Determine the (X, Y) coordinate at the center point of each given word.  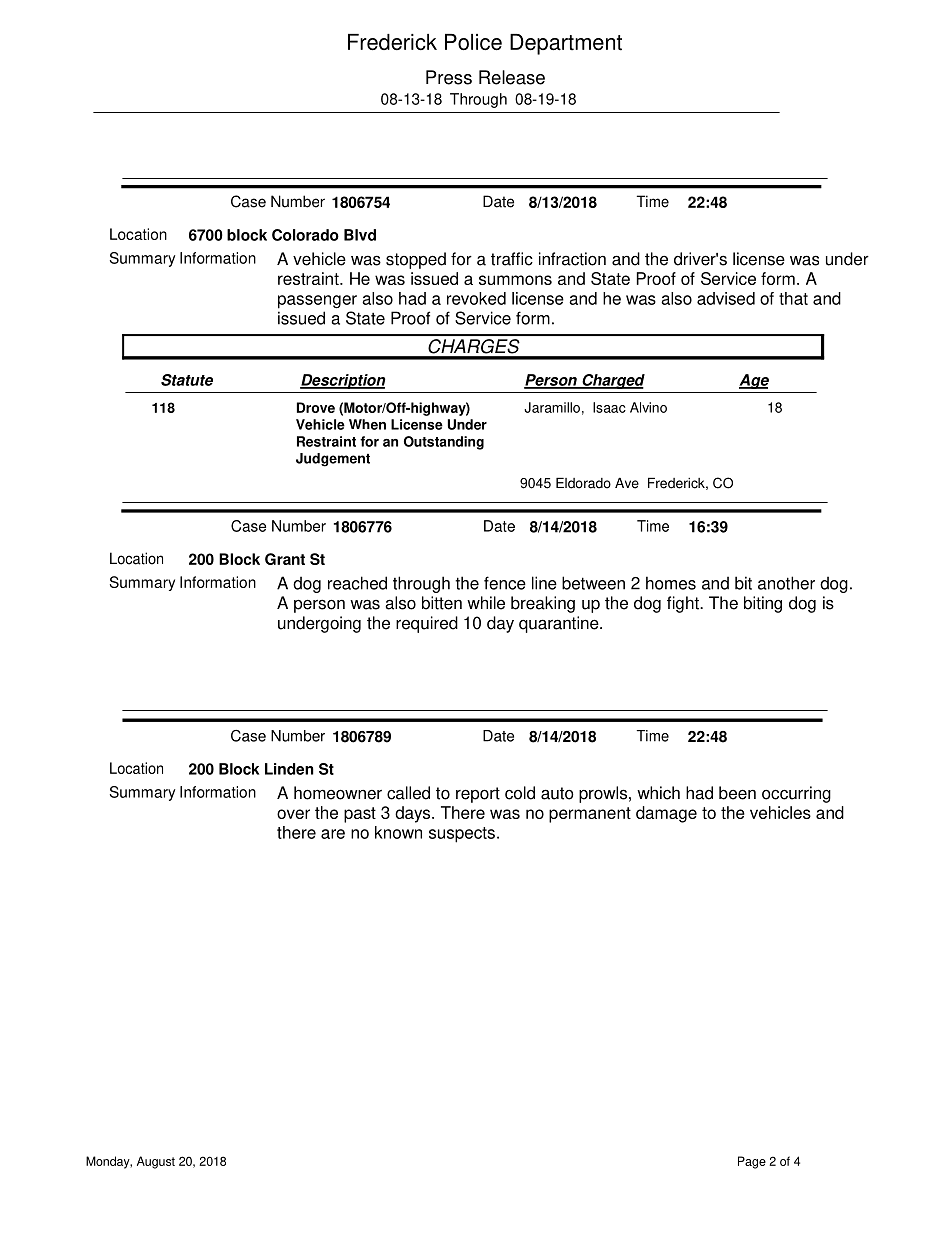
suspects (462, 835)
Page (752, 1162)
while (486, 603)
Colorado (305, 235)
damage (666, 814)
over (293, 814)
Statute (187, 380)
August (156, 1162)
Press (449, 77)
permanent (590, 815)
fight (684, 604)
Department (566, 44)
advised (726, 298)
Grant (285, 559)
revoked (476, 298)
